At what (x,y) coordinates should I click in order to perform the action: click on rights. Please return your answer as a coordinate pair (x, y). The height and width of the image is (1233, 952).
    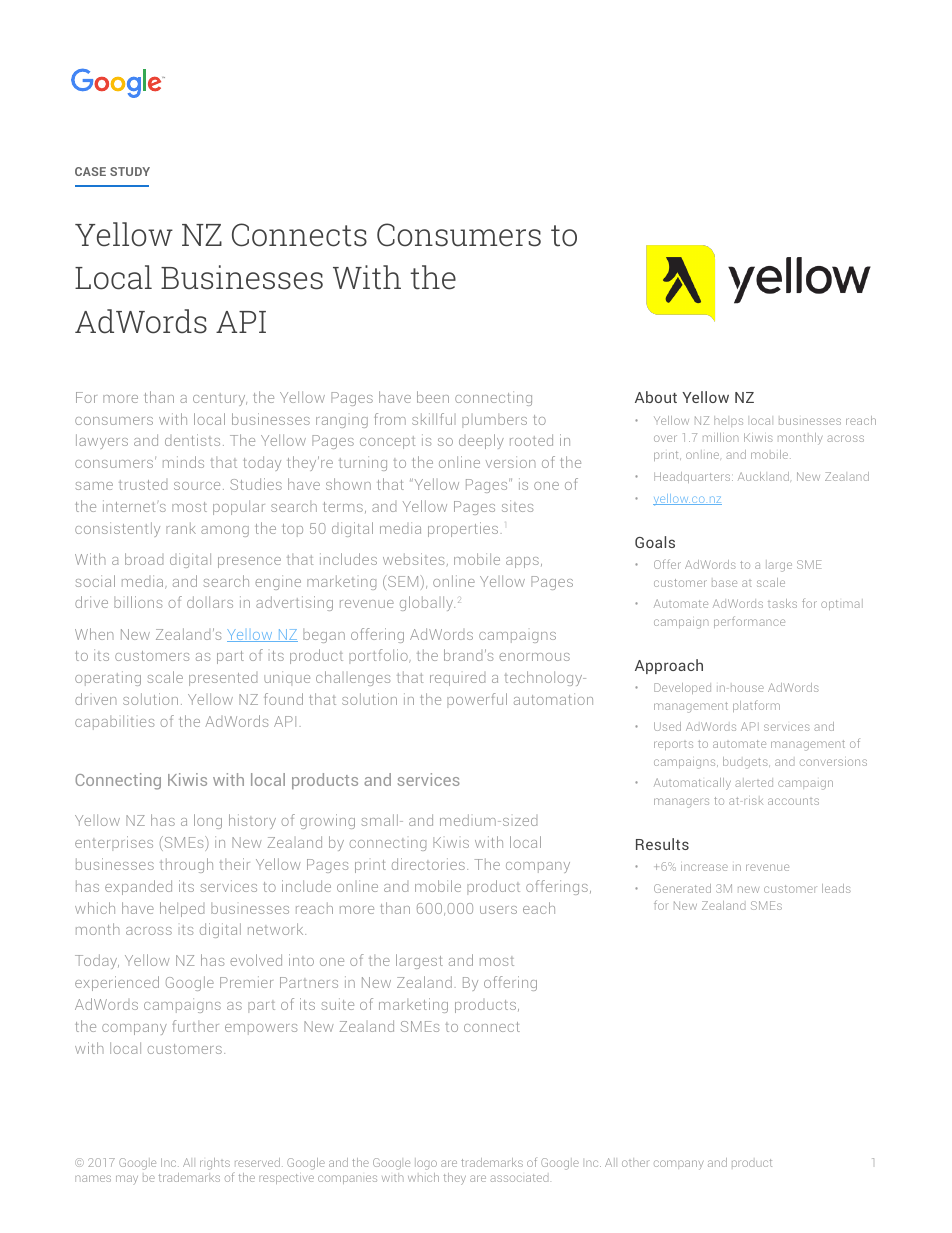
    Looking at the image, I should click on (215, 1164).
